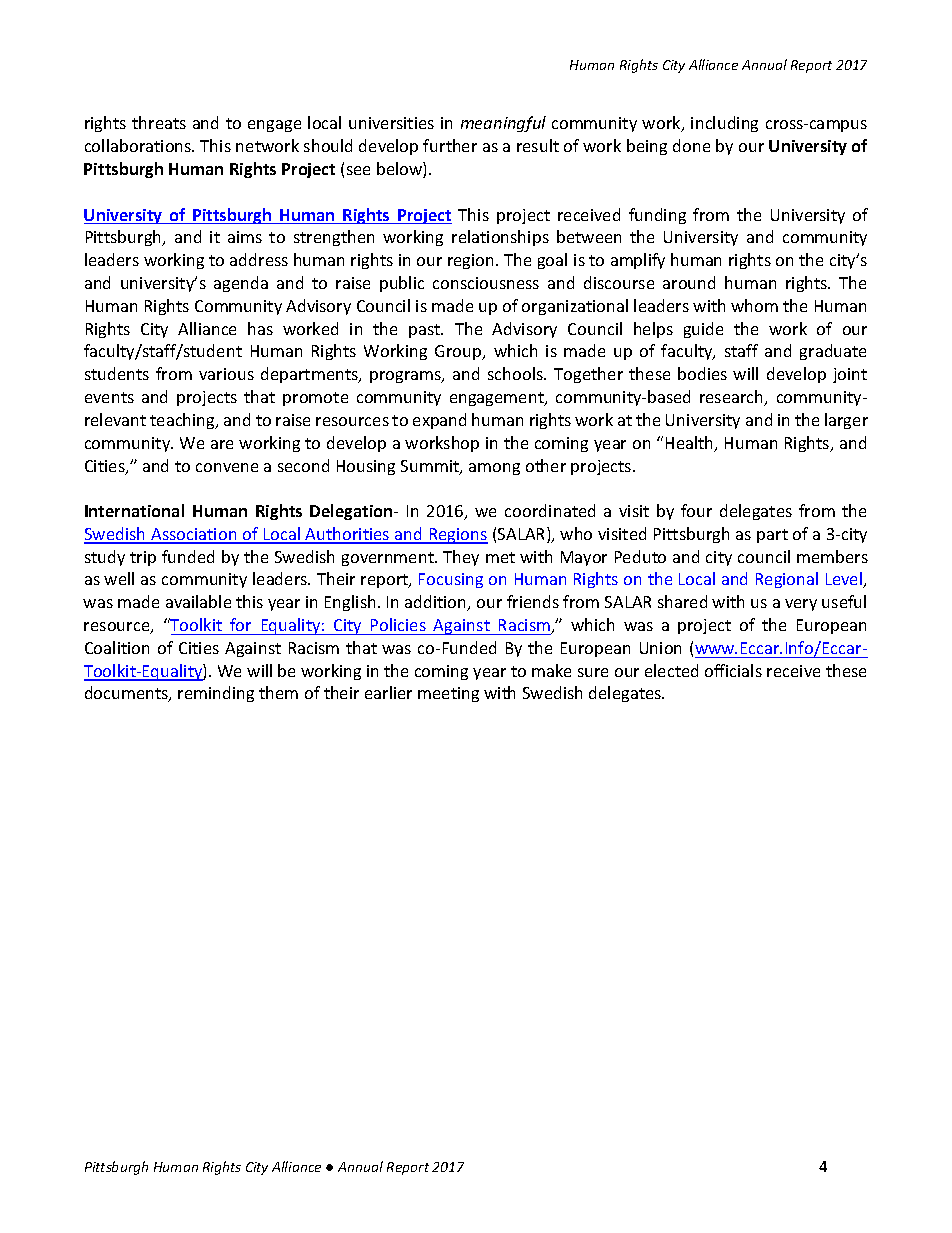  Describe the element at coordinates (733, 398) in the screenshot. I see `research` at that location.
